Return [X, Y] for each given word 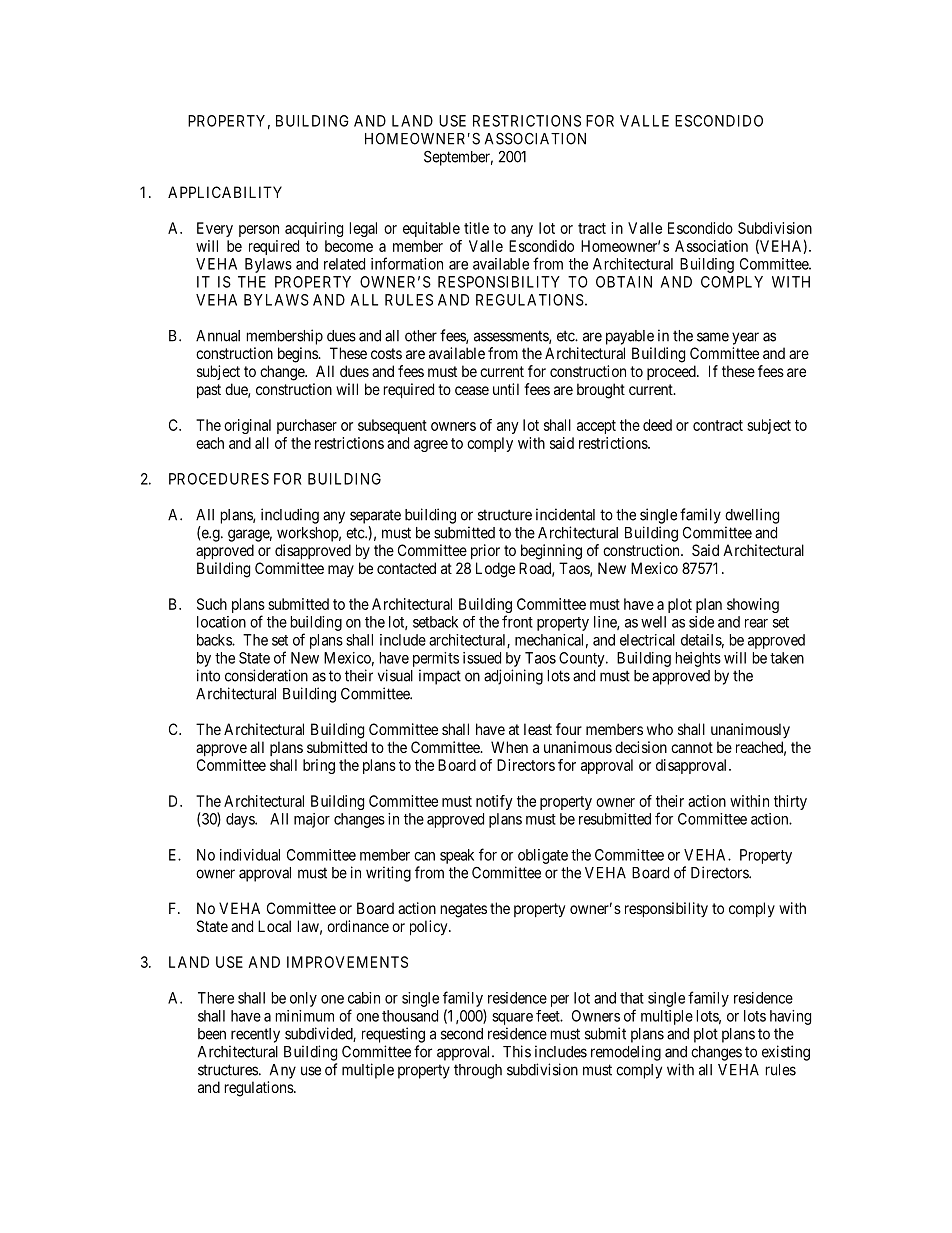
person [259, 231]
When [509, 747]
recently [255, 1035]
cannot [692, 747]
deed [657, 425]
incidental [565, 514]
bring [319, 766]
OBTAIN [624, 282]
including [290, 516]
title [476, 228]
